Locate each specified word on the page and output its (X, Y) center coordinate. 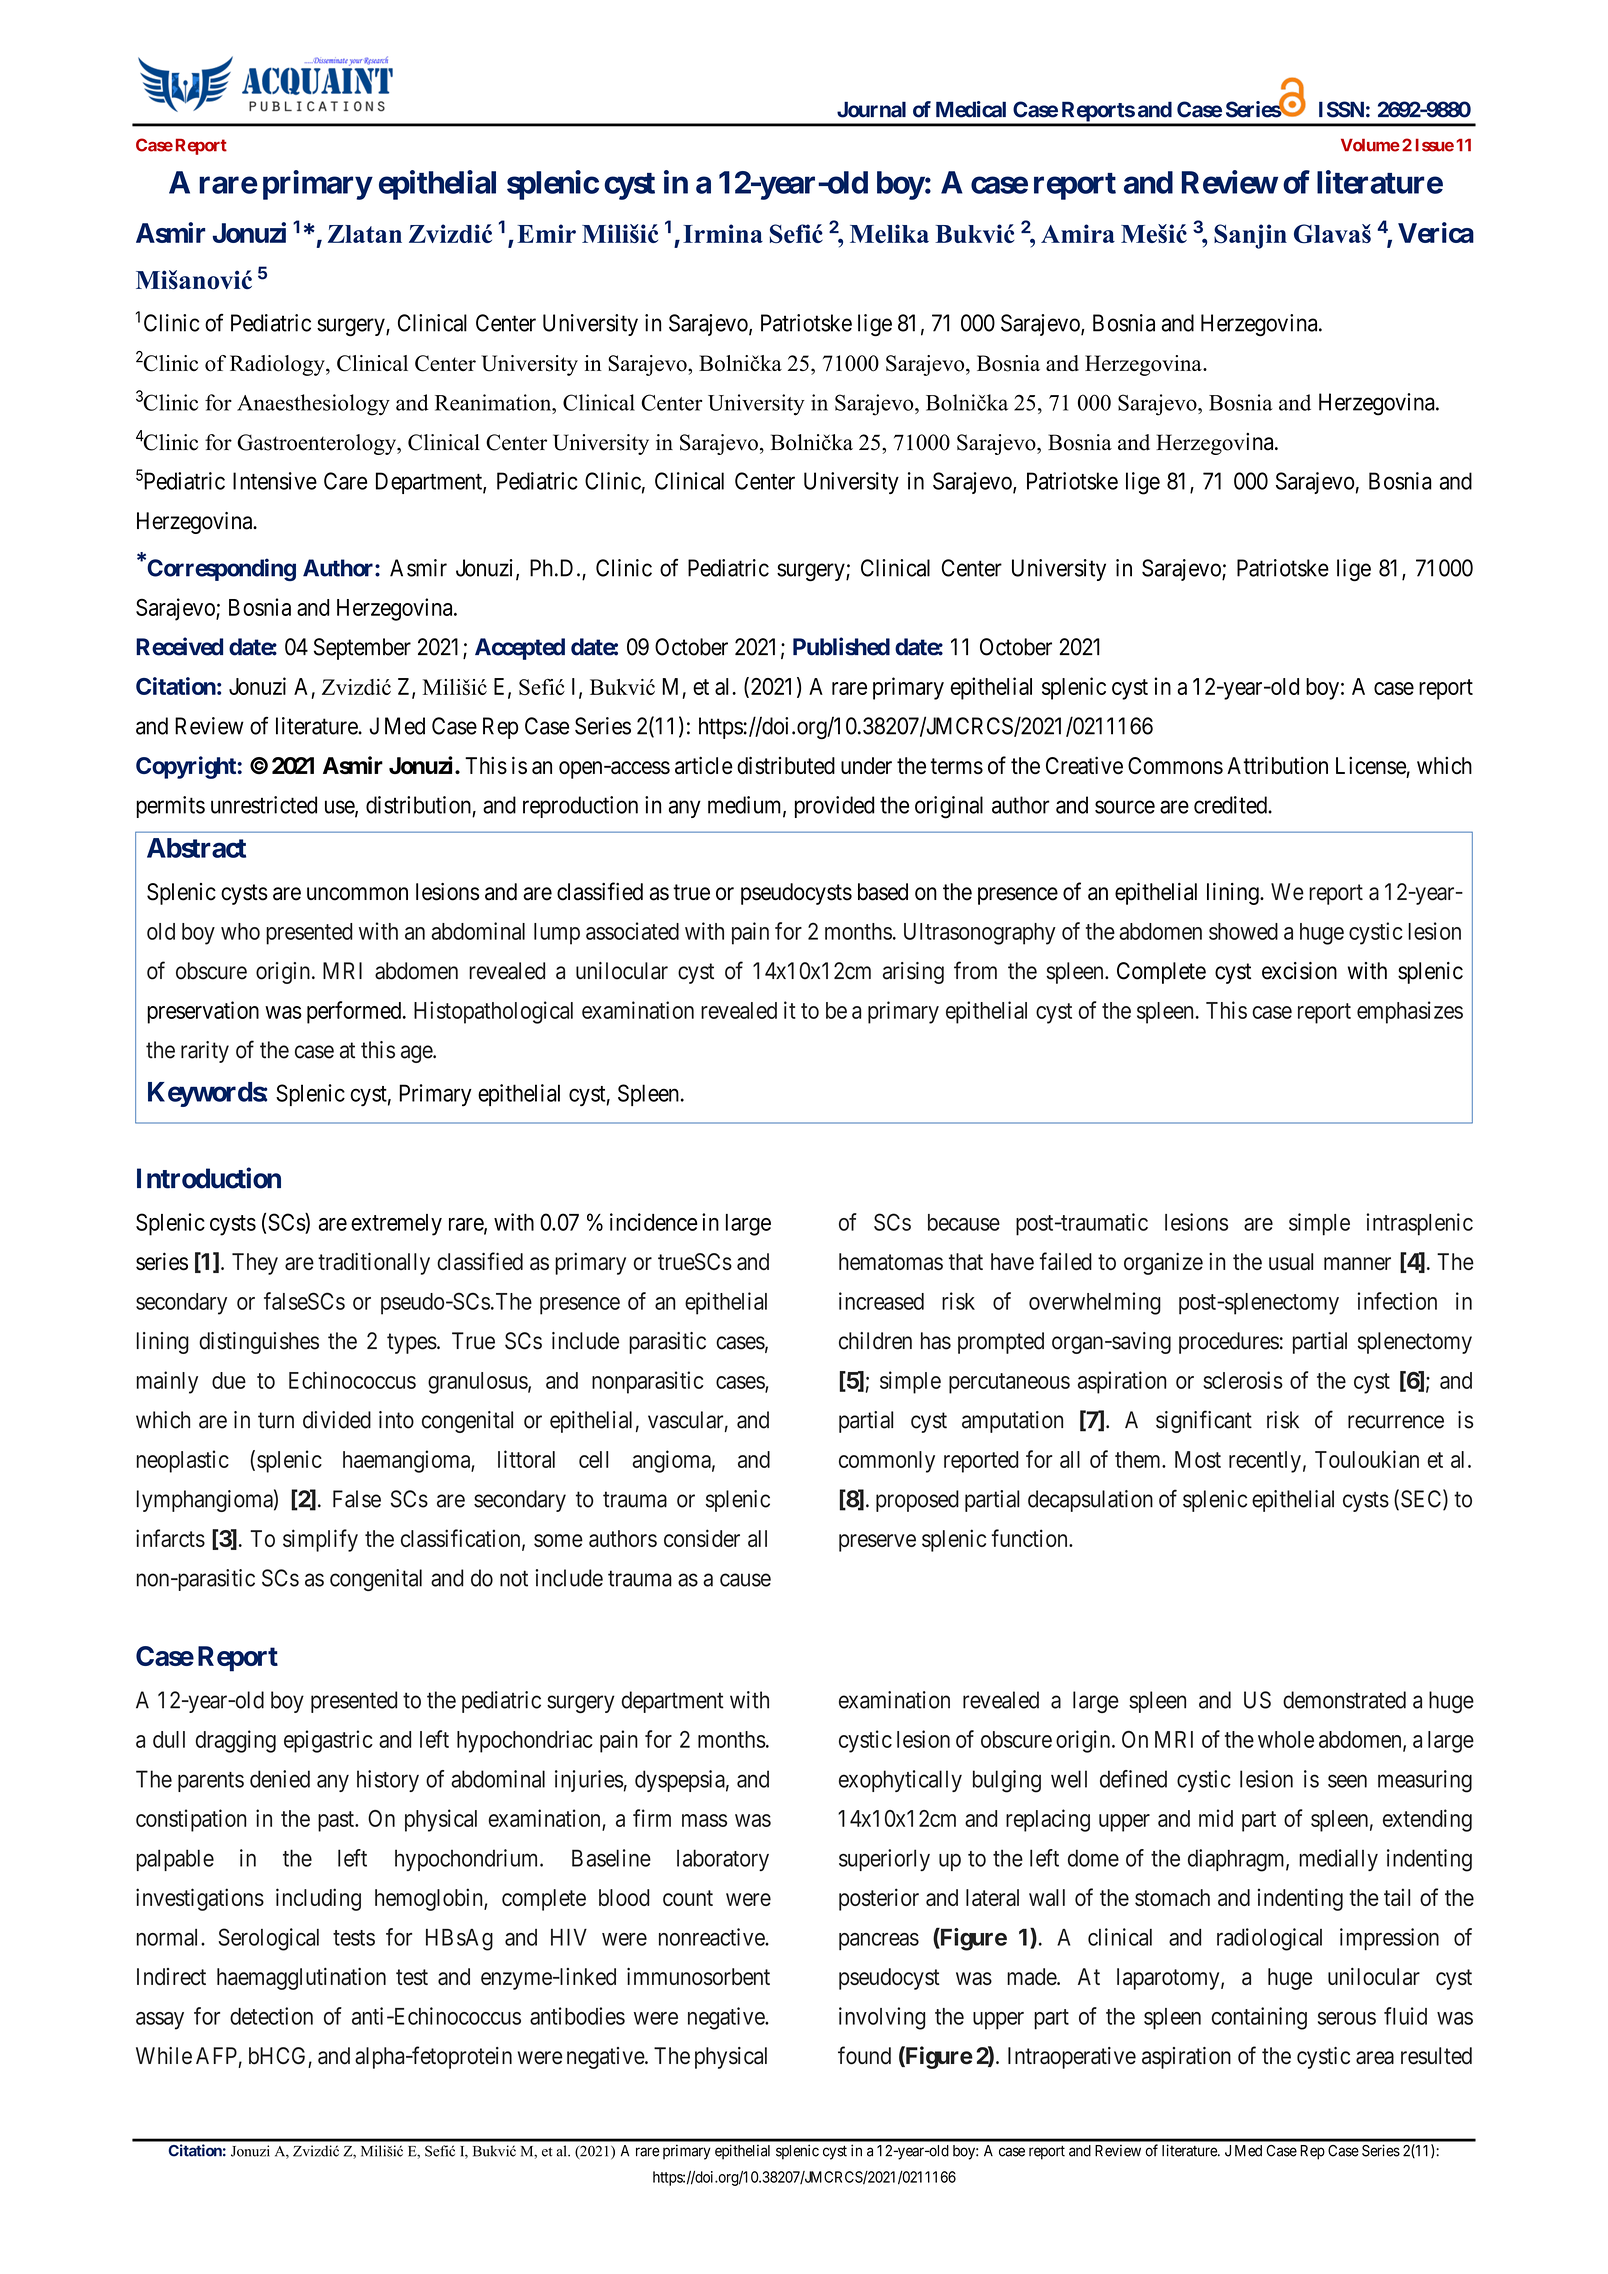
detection (271, 2016)
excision (1299, 971)
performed (355, 1012)
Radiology (278, 365)
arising (913, 973)
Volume (1370, 145)
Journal (871, 109)
